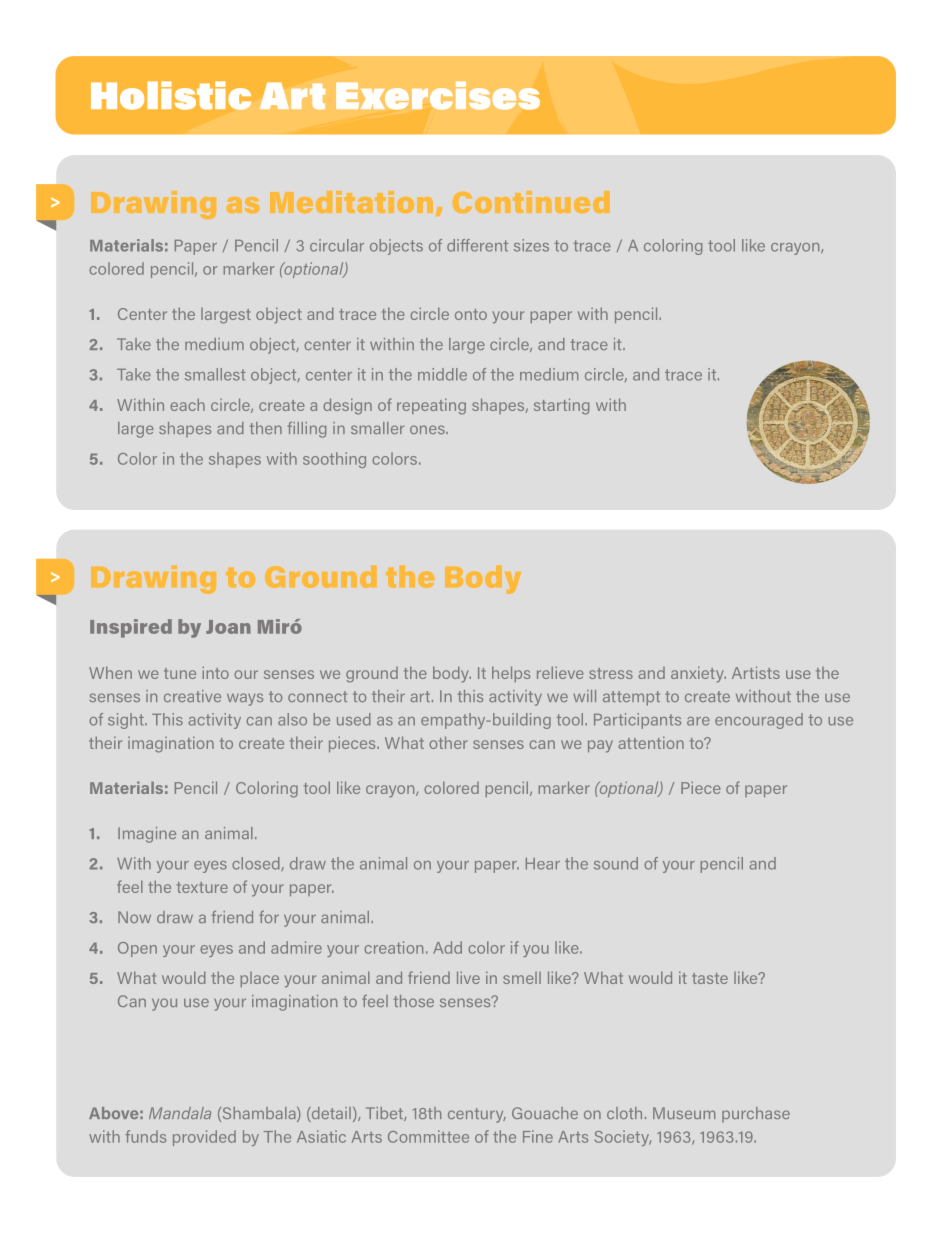  What do you see at coordinates (698, 674) in the screenshot?
I see `anxiety` at bounding box center [698, 674].
